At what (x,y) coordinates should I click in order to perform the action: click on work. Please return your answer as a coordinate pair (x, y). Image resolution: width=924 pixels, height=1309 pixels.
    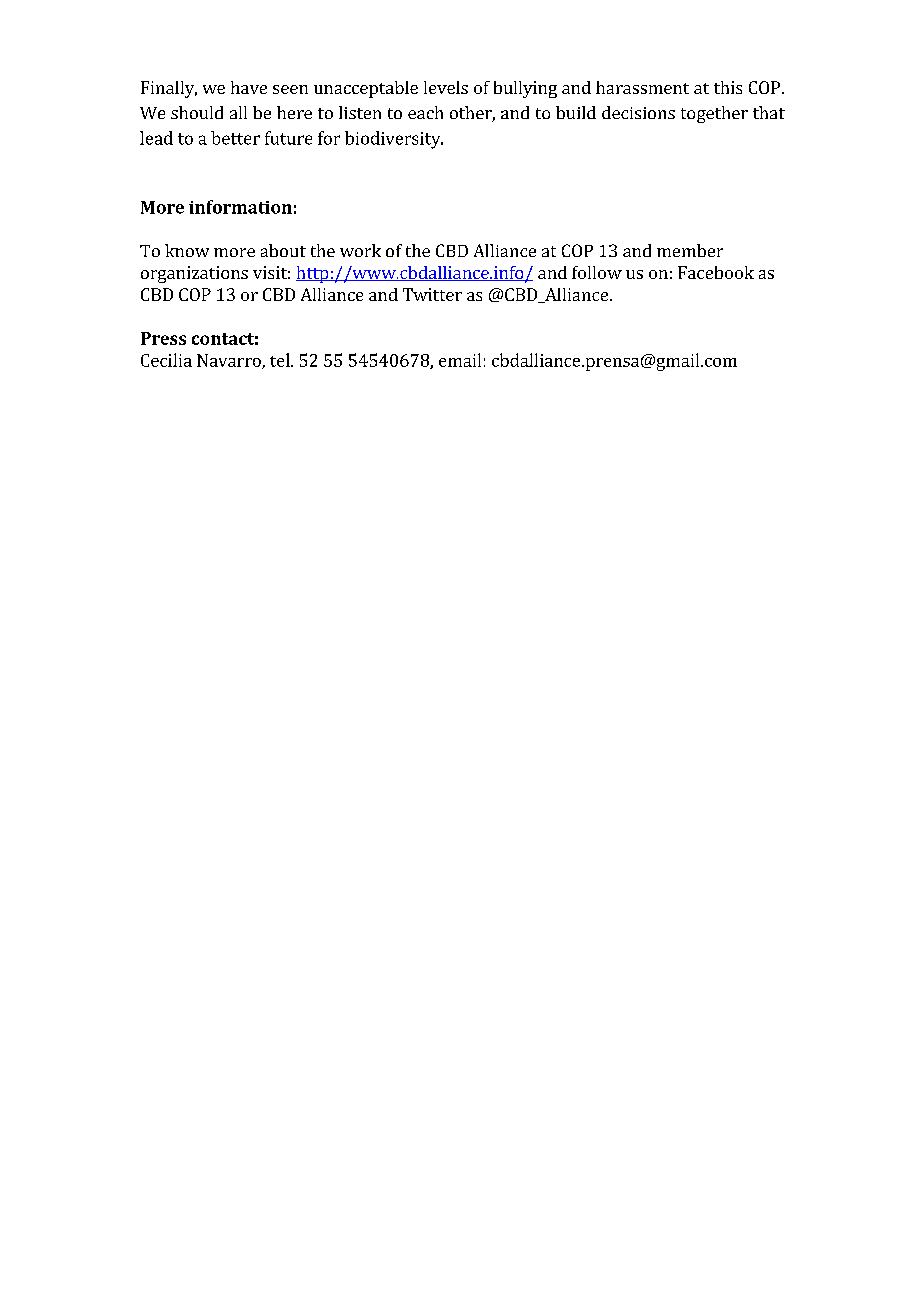
    Looking at the image, I should click on (360, 250).
